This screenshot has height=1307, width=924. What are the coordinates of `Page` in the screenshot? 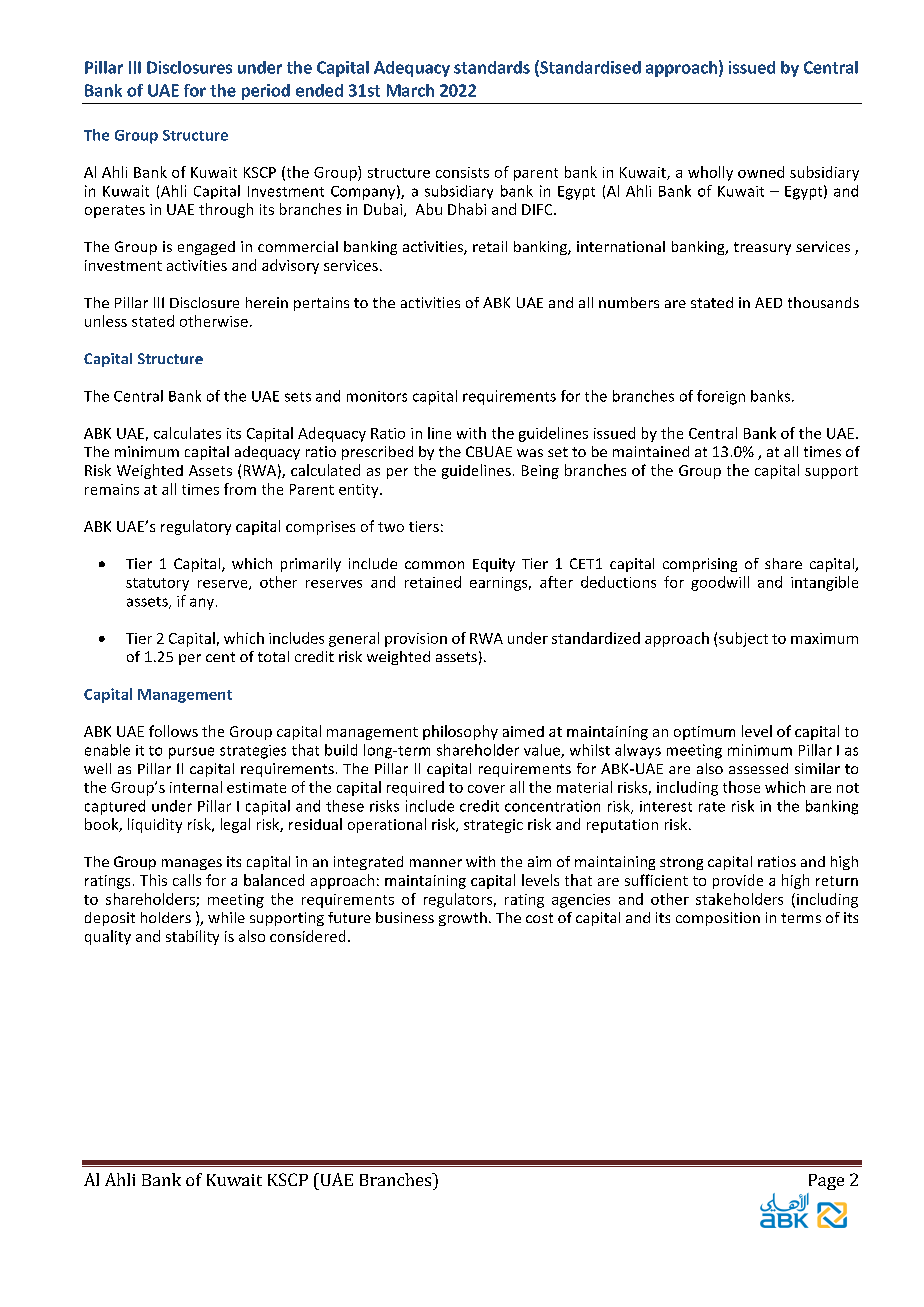 It's located at (826, 1182).
